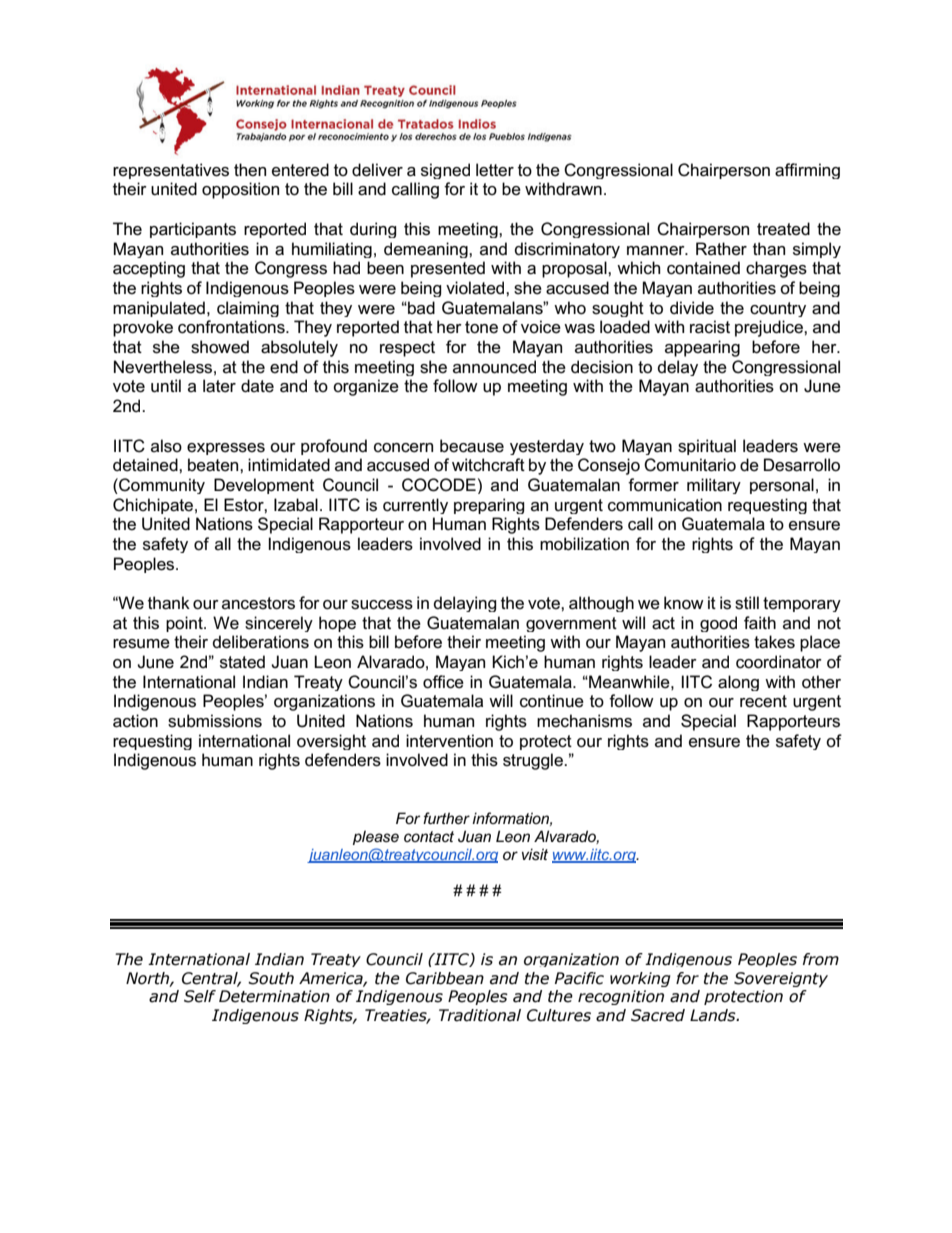 The height and width of the page is (1233, 952). What do you see at coordinates (763, 701) in the page?
I see `recent` at bounding box center [763, 701].
